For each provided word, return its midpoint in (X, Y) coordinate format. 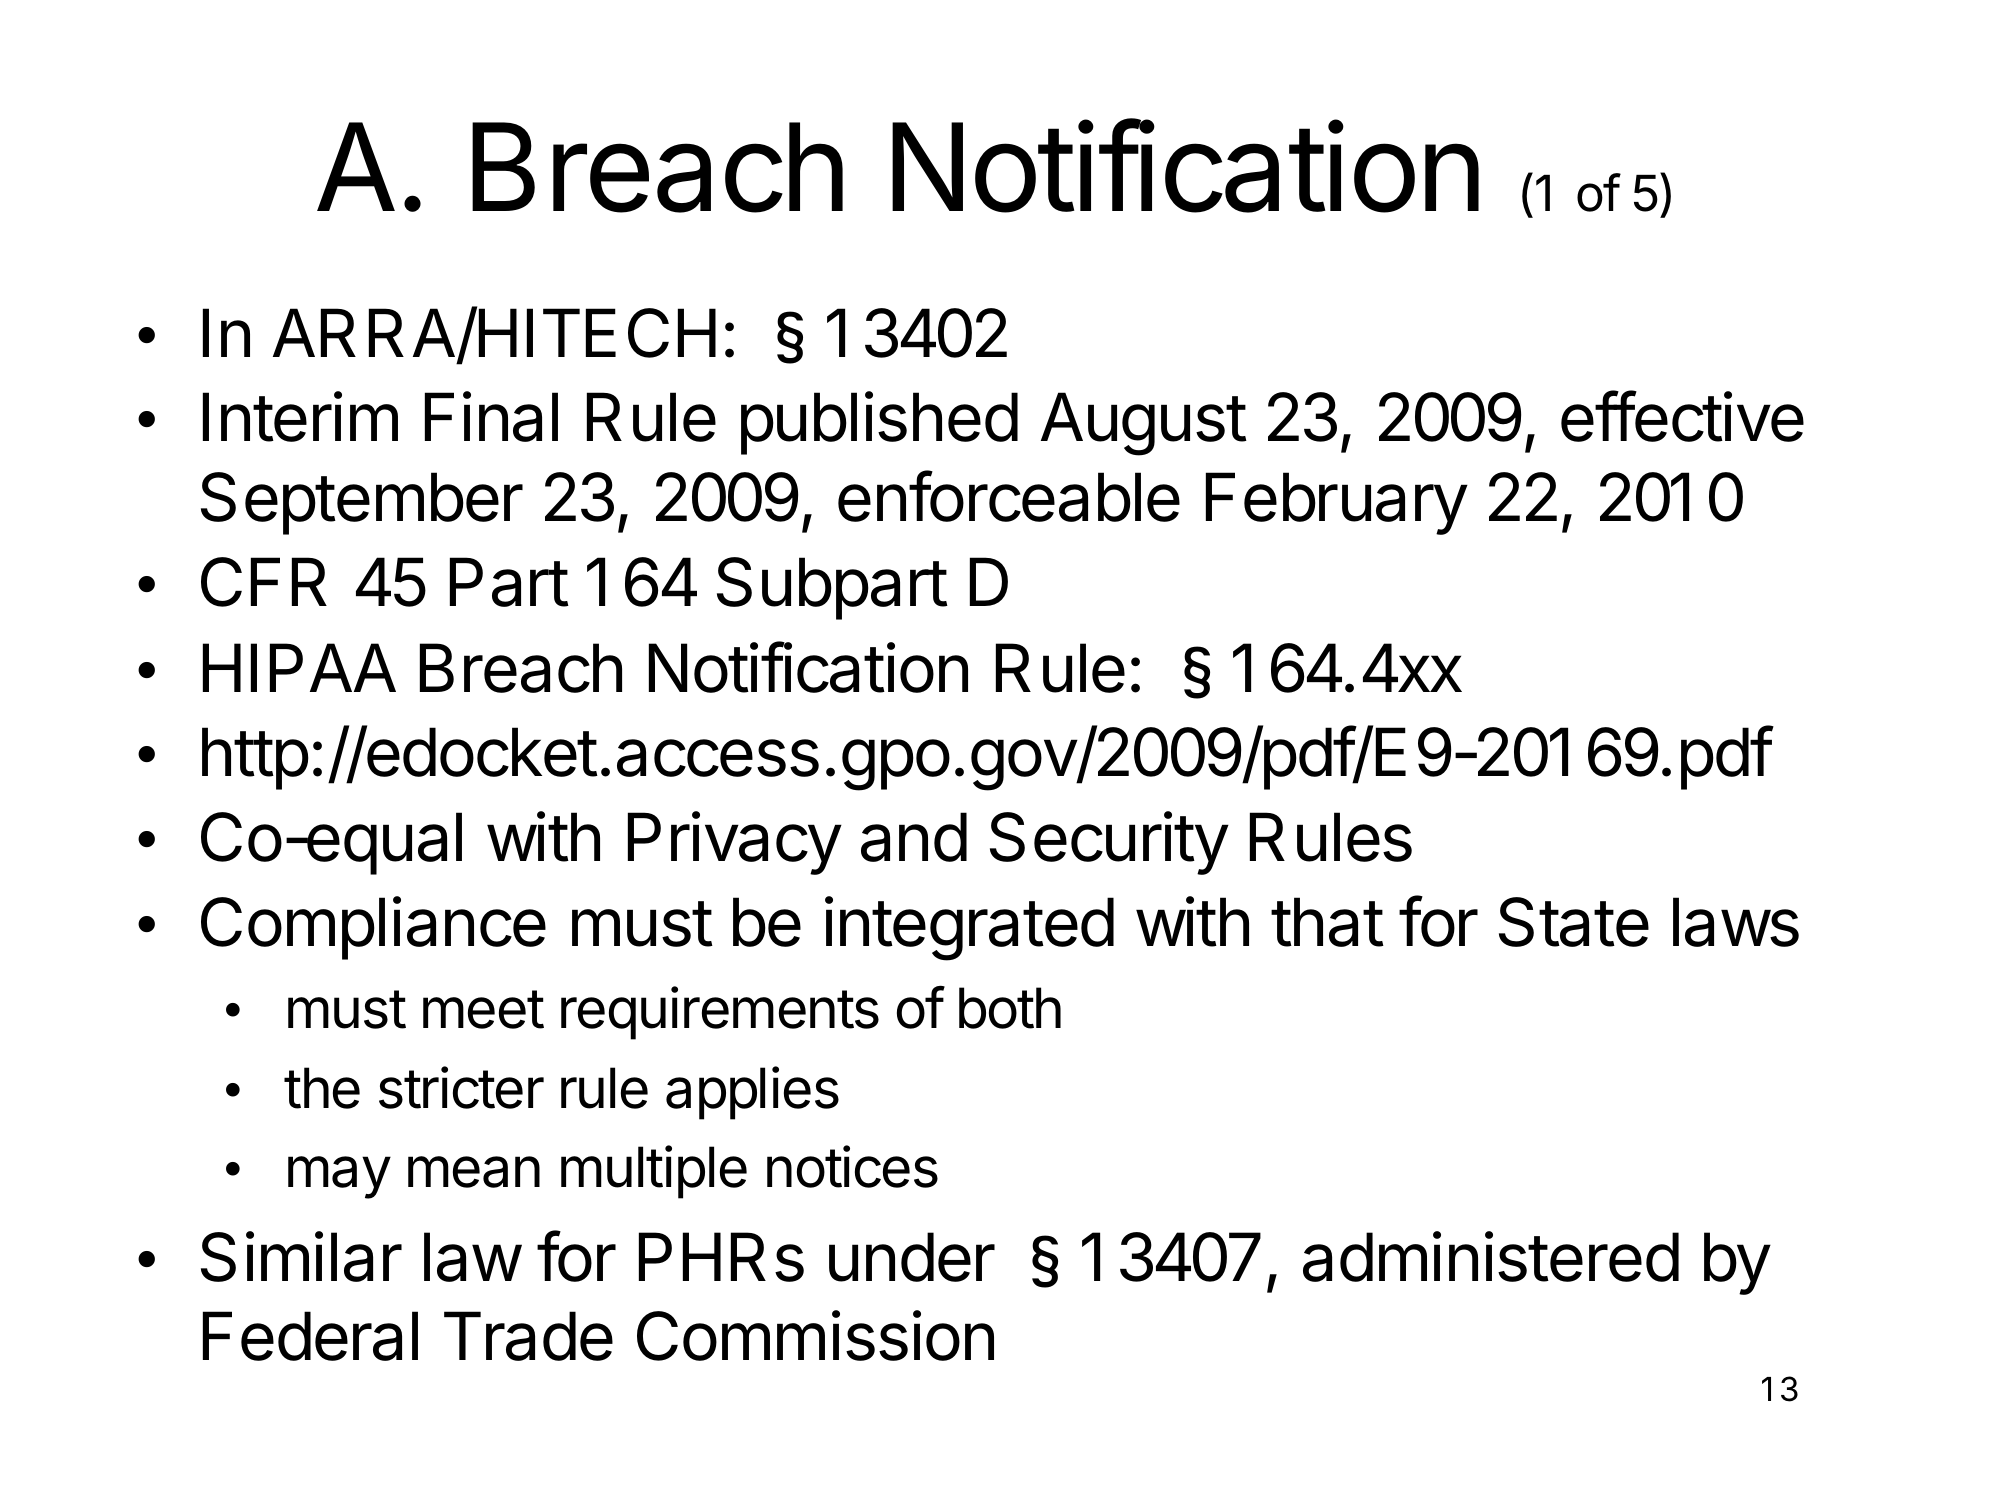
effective (1682, 416)
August (1143, 424)
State (1574, 922)
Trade (528, 1336)
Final (491, 416)
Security (1109, 843)
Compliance (373, 928)
